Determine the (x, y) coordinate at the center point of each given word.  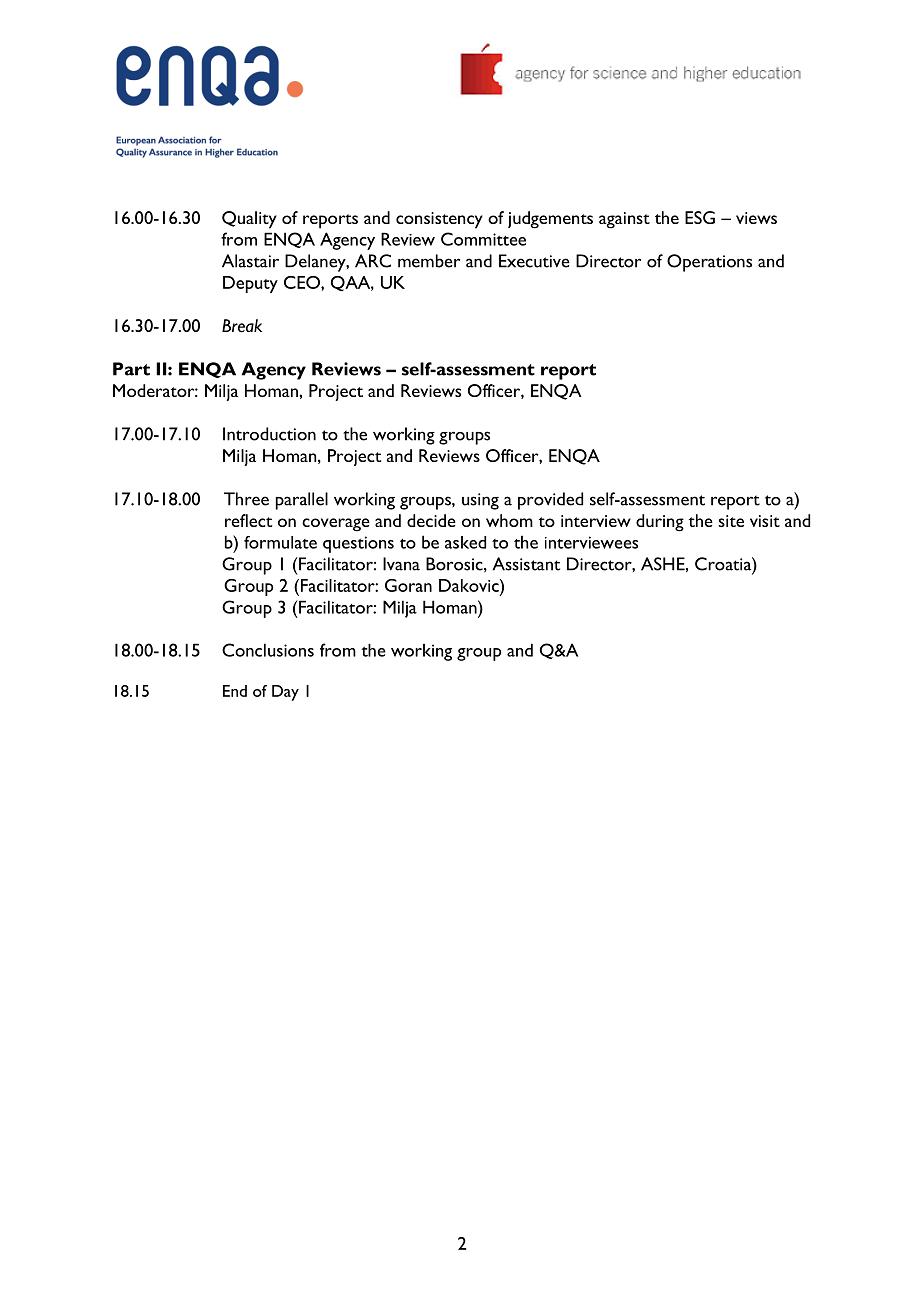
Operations (709, 263)
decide (431, 520)
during (660, 523)
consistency (439, 220)
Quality (249, 220)
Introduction (269, 434)
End (235, 691)
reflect (248, 520)
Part (131, 369)
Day (285, 693)
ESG (700, 217)
